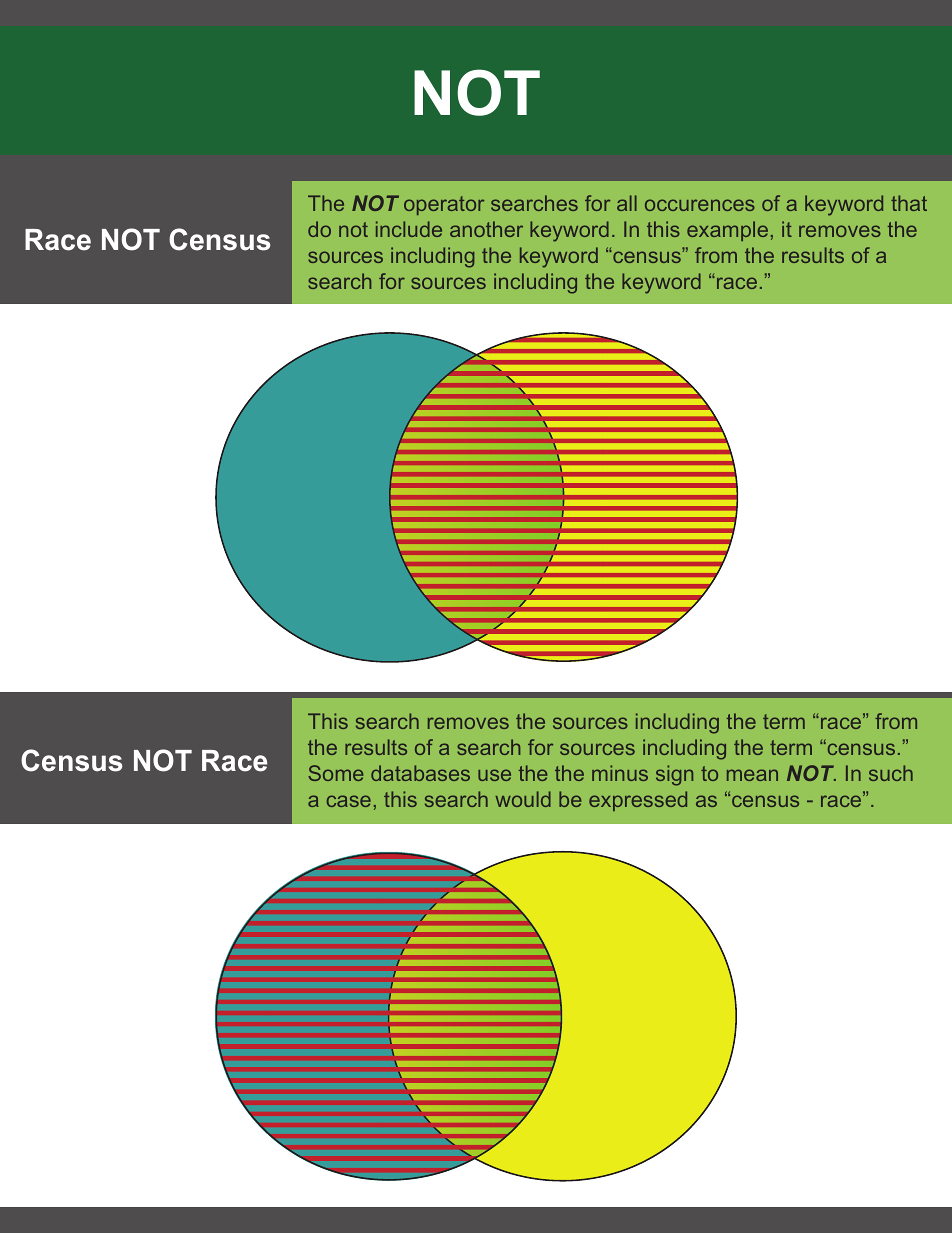 The width and height of the screenshot is (952, 1233). I want to click on databases, so click(420, 773).
